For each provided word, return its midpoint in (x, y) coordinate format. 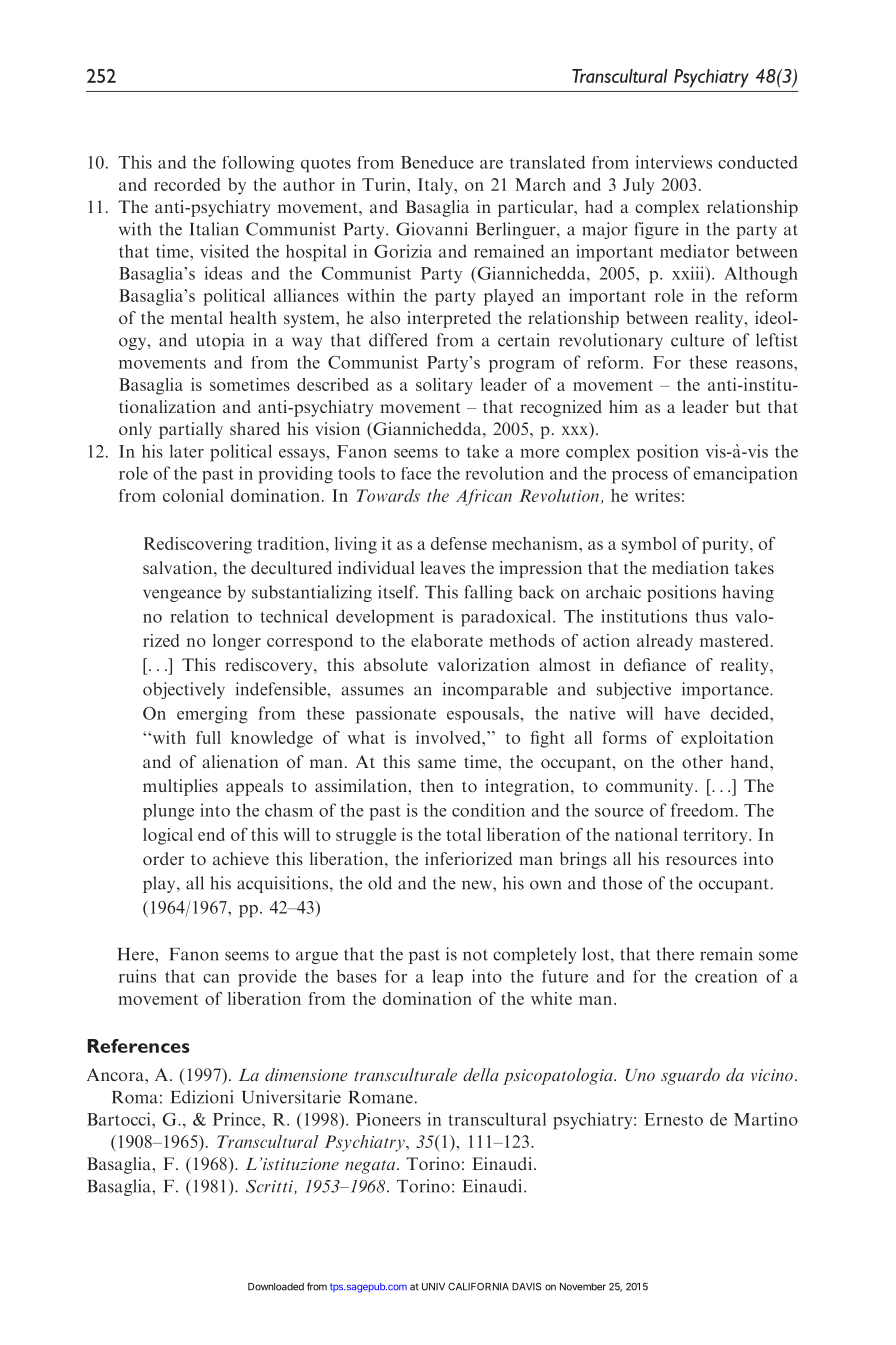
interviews (674, 162)
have (682, 713)
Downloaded (276, 1287)
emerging (212, 715)
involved (449, 737)
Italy (436, 186)
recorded (187, 184)
